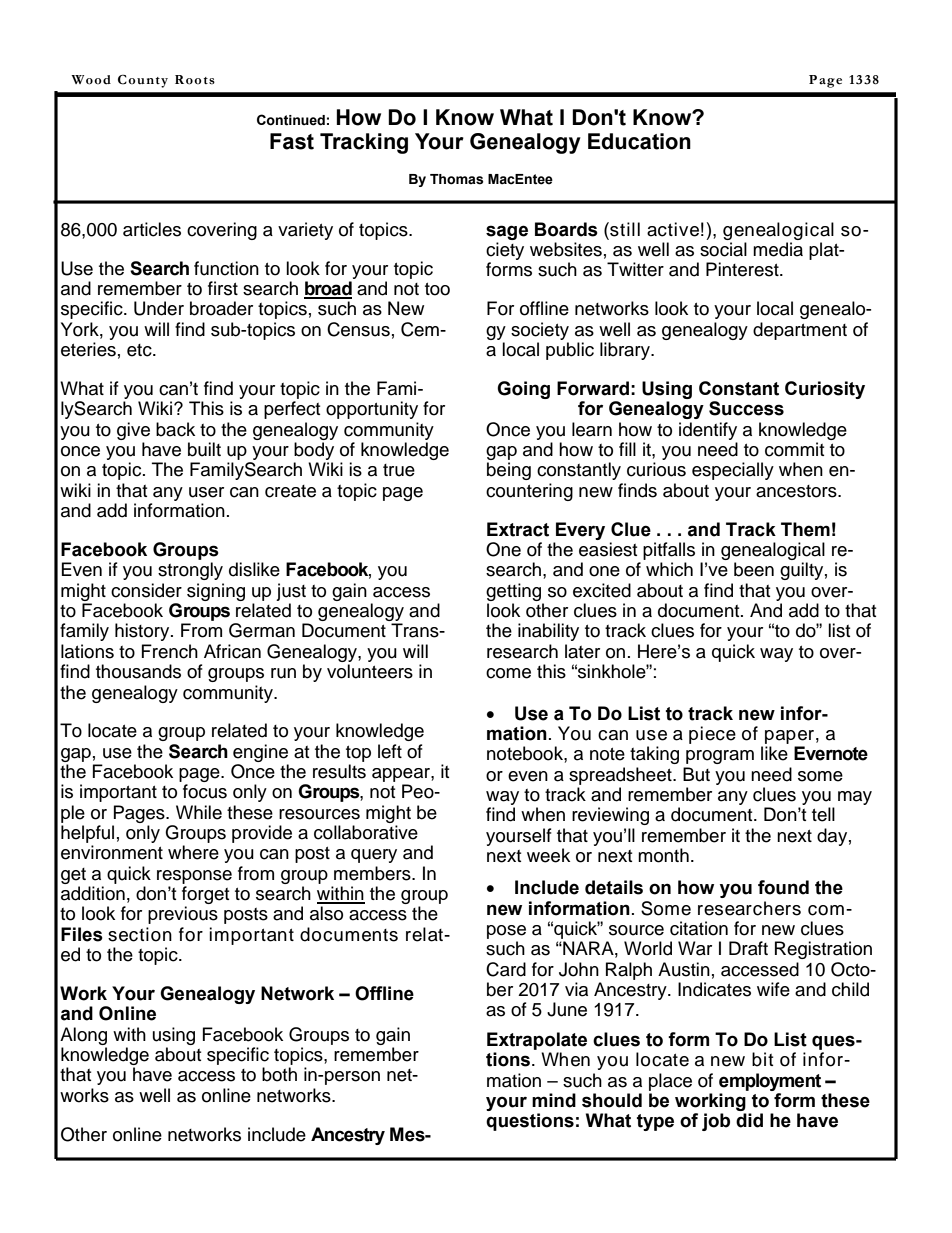  Describe the element at coordinates (292, 141) in the screenshot. I see `Fast` at that location.
